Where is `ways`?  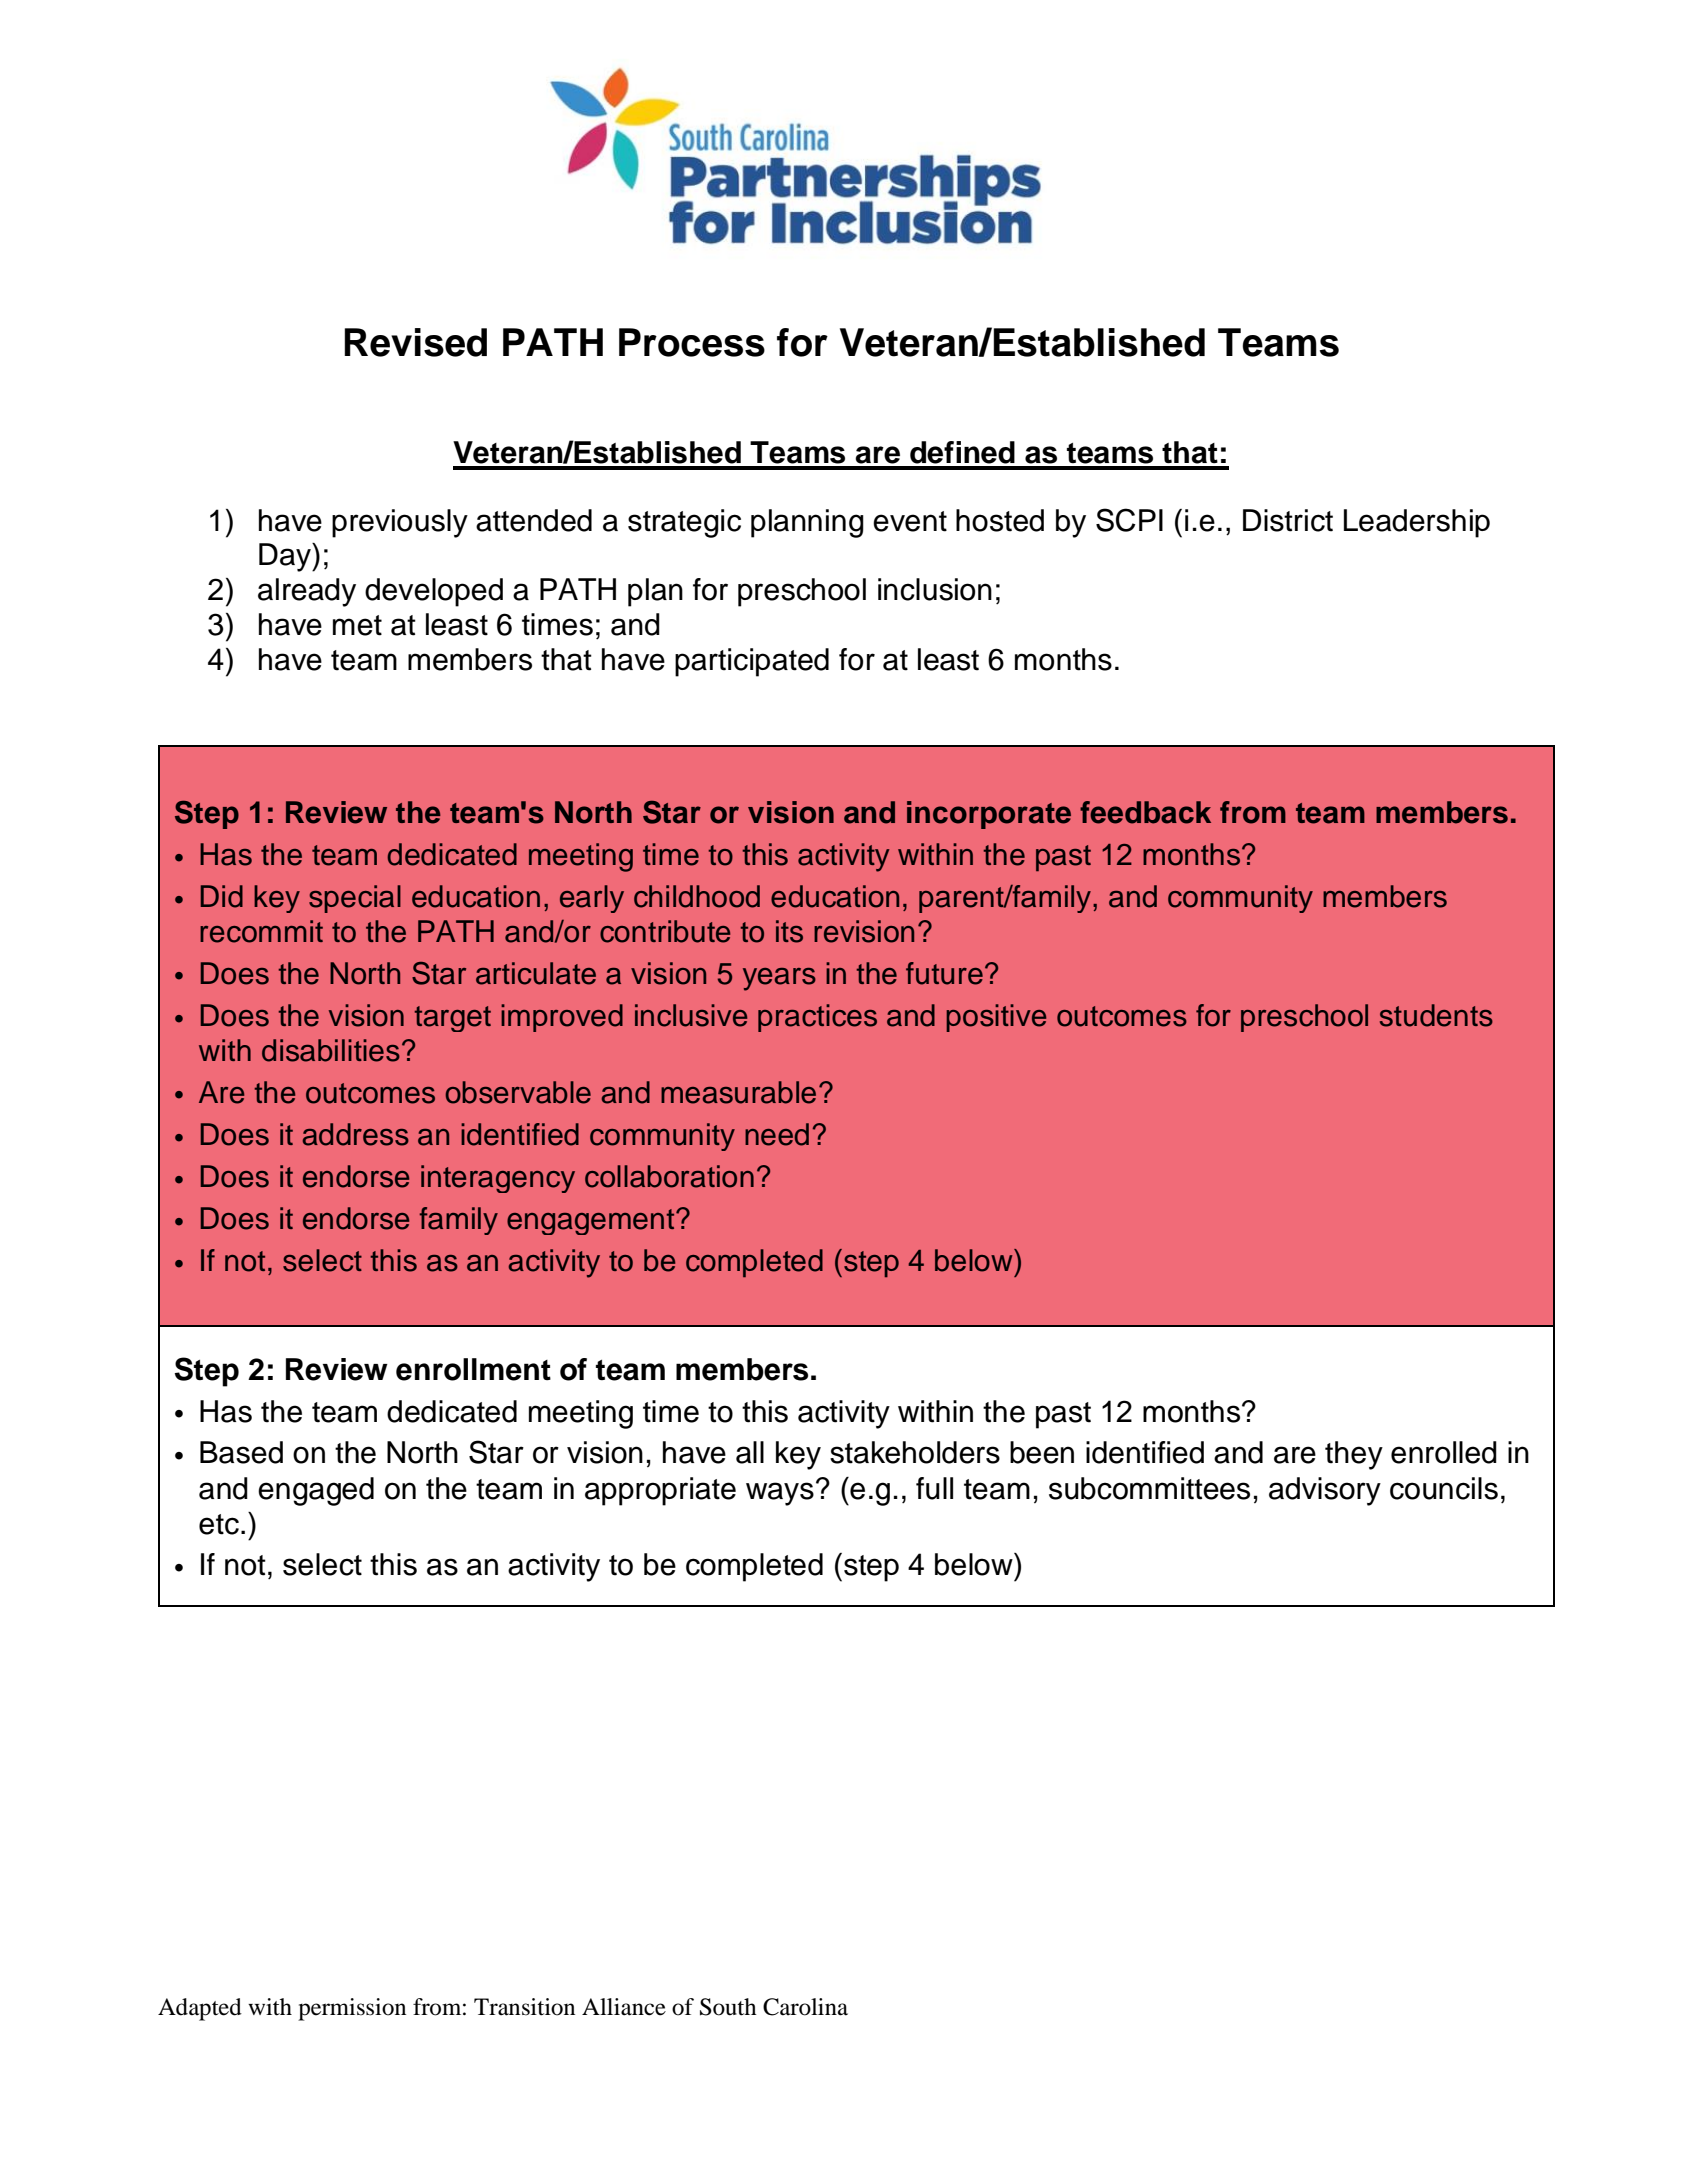 ways is located at coordinates (780, 1494).
